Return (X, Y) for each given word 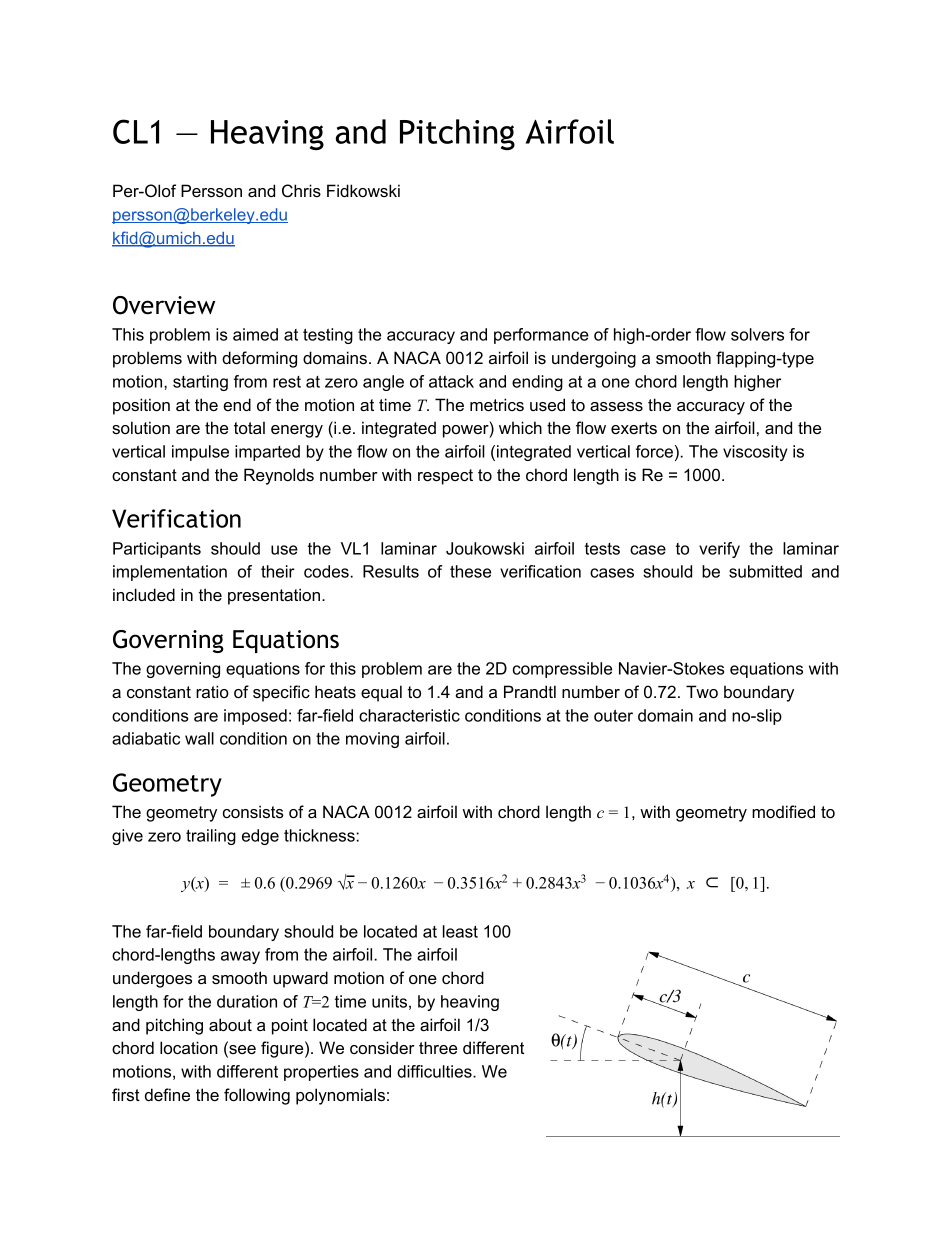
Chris (301, 191)
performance (541, 336)
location (189, 1047)
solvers (757, 334)
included (144, 594)
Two (702, 691)
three (438, 1047)
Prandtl (530, 691)
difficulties (435, 1071)
